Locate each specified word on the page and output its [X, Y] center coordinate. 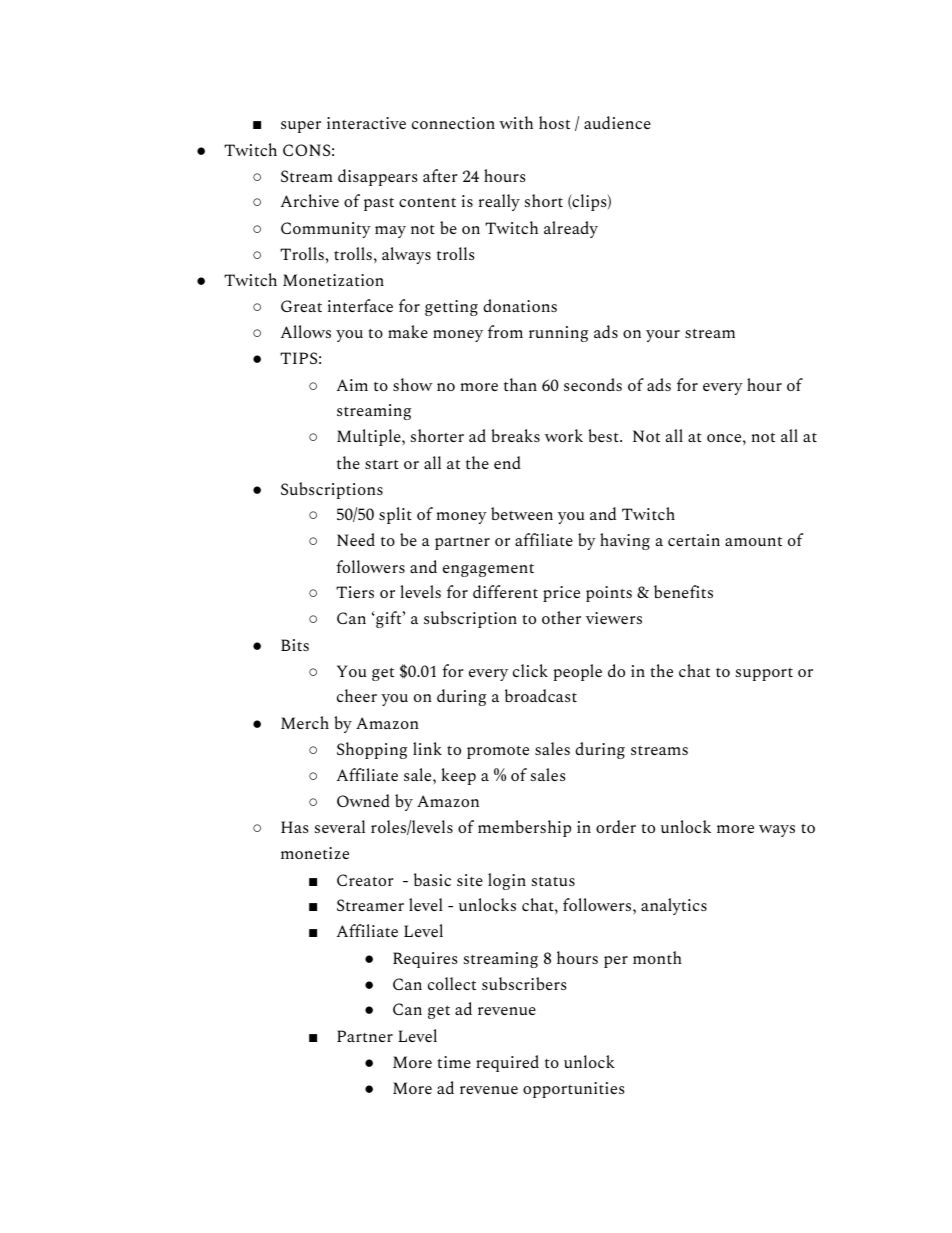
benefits [683, 591]
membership [524, 828]
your [663, 336]
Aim [352, 385]
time [454, 1062]
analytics [674, 906]
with [516, 122]
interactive [366, 123]
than [520, 384]
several [340, 826]
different [505, 591]
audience [617, 122]
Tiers [355, 592]
